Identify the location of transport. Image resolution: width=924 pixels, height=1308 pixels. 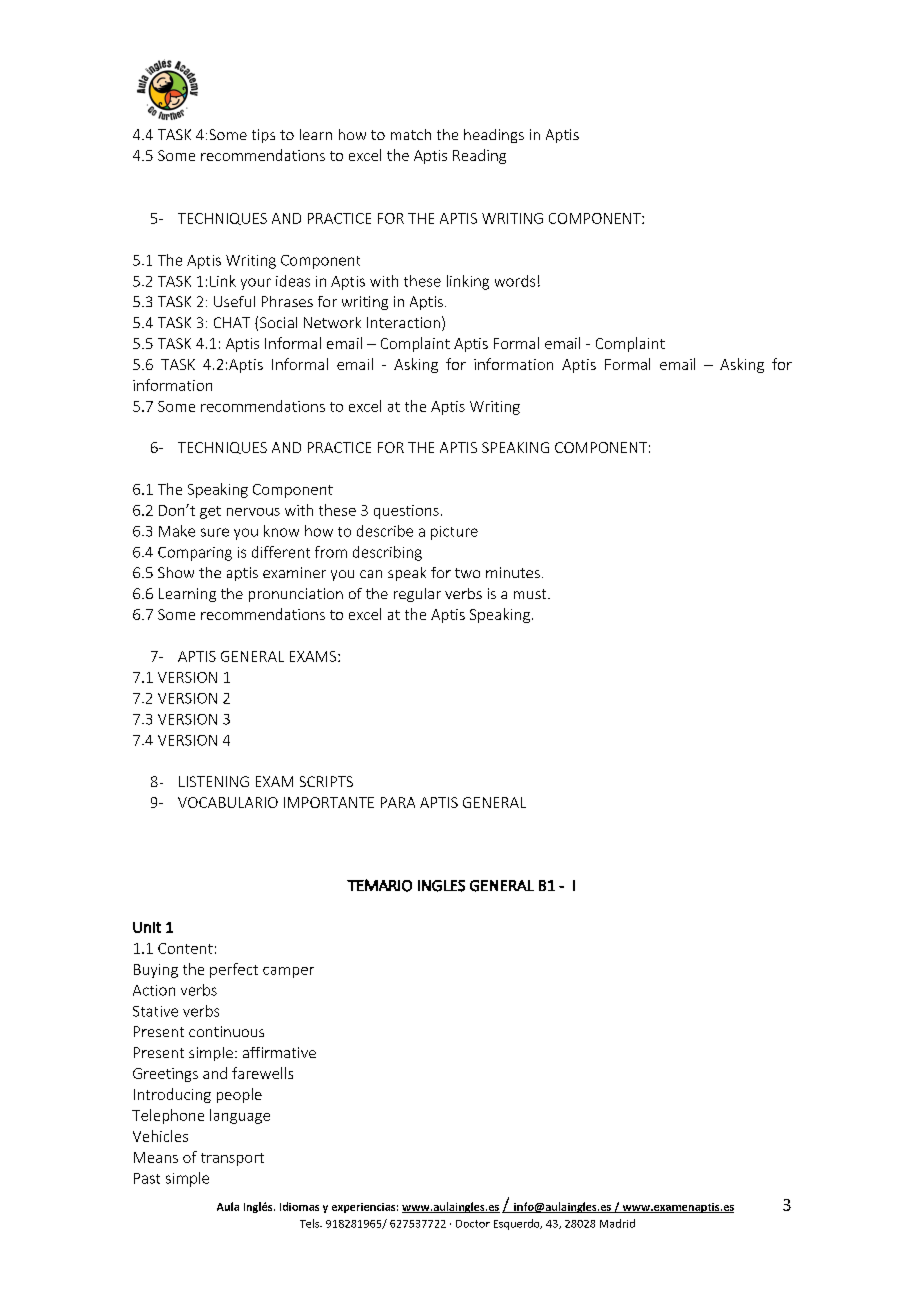
(232, 1159).
